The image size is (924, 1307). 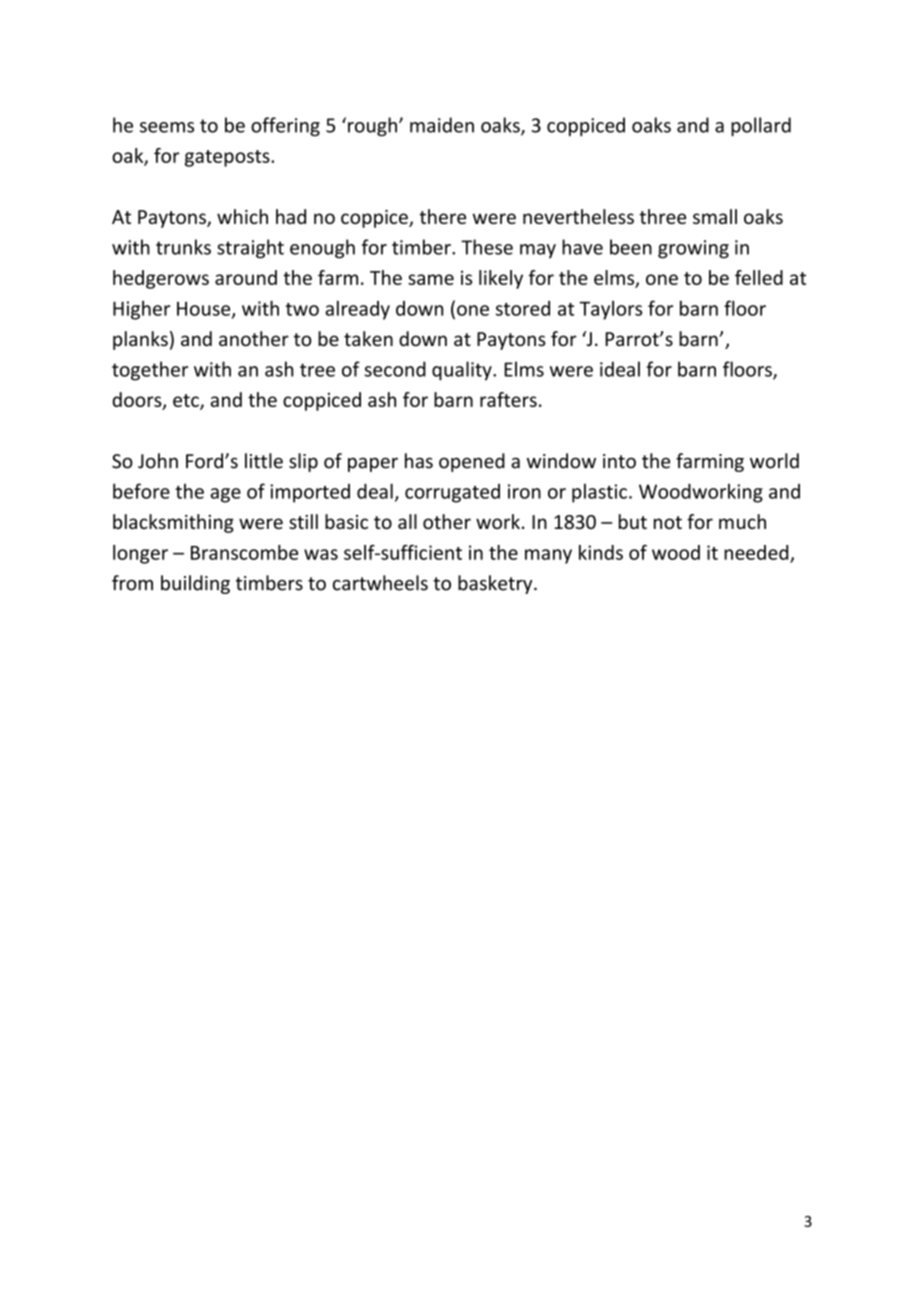 I want to click on basketry, so click(x=496, y=584).
